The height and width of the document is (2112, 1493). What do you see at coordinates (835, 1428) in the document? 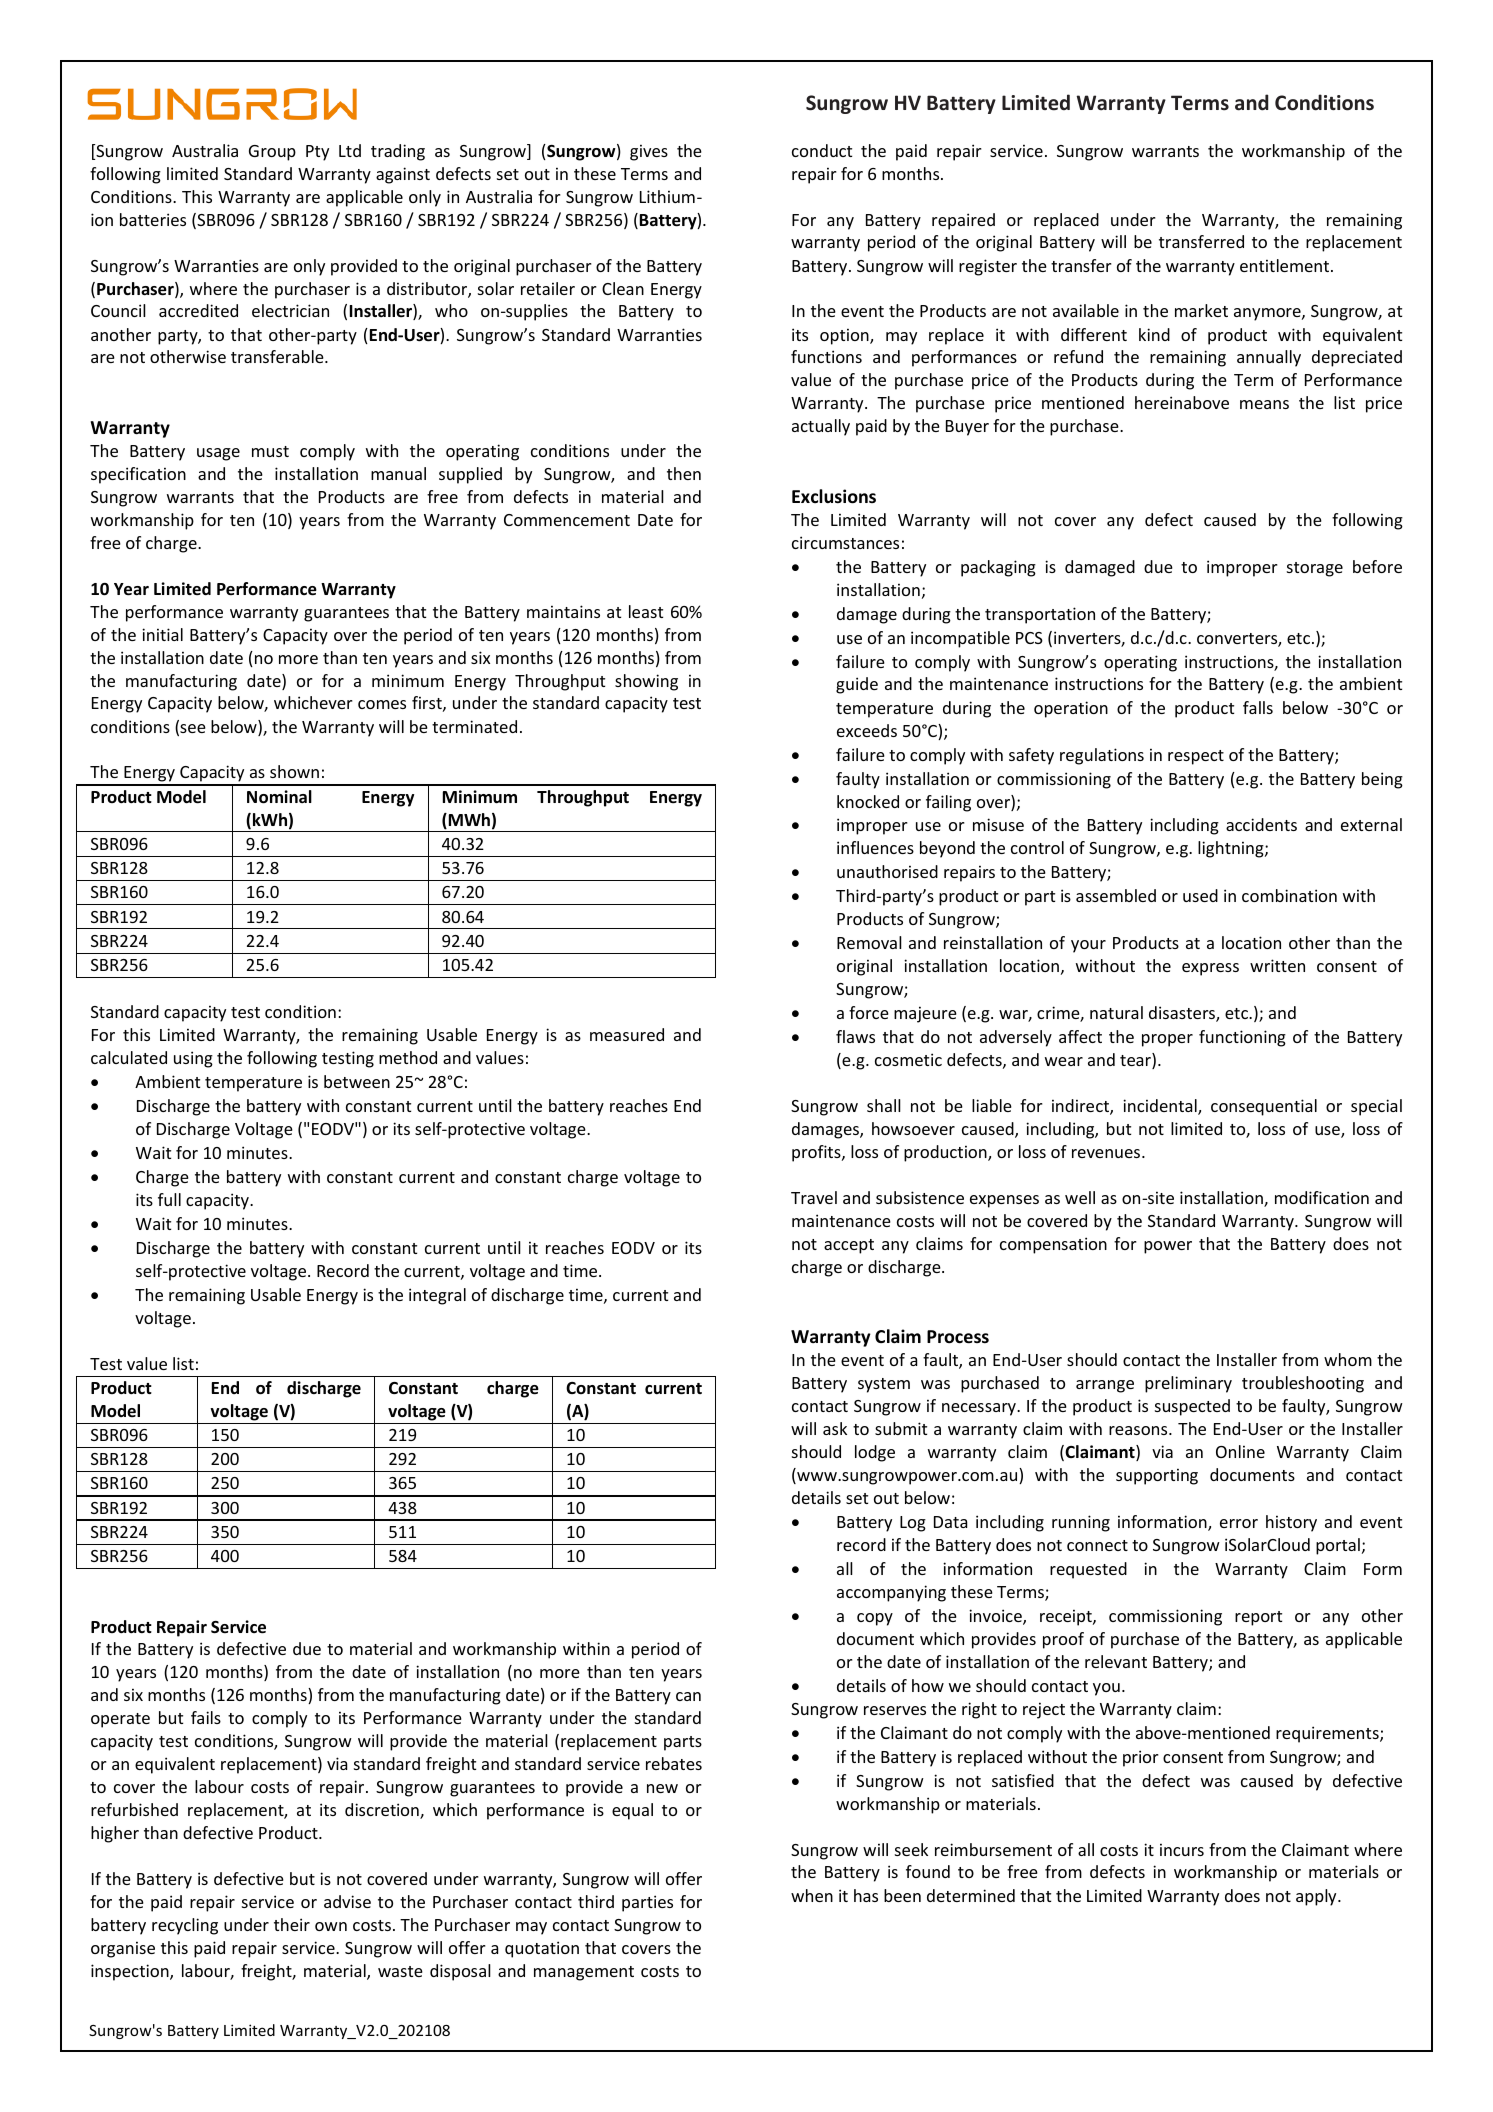
I see `ask` at bounding box center [835, 1428].
